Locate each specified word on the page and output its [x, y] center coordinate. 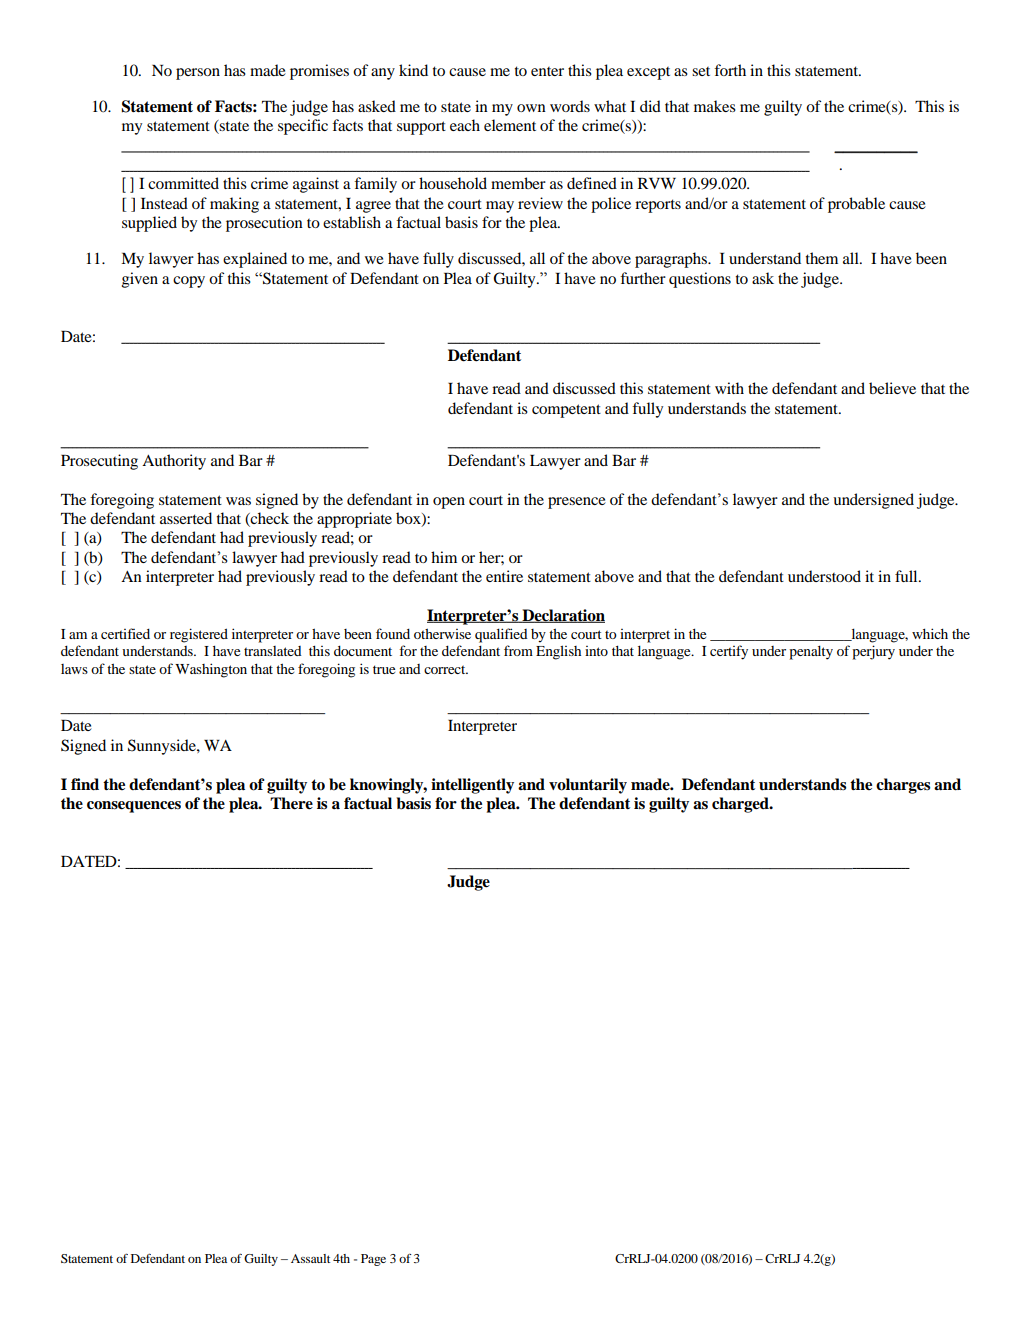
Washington [211, 670]
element [510, 125]
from [518, 650]
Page [373, 1260]
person [198, 74]
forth [730, 70]
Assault [310, 1258]
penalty [811, 652]
